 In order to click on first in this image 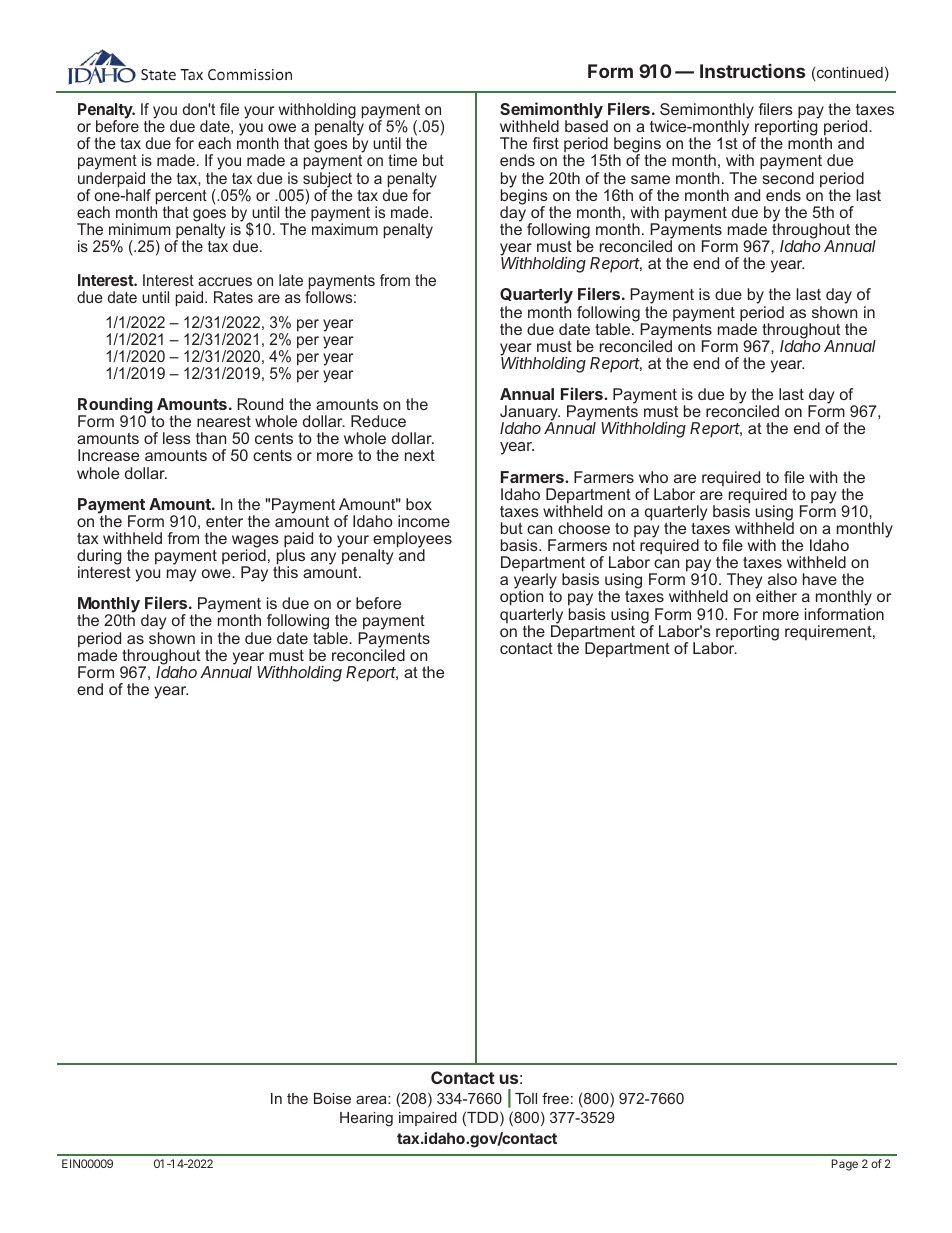, I will do `click(546, 143)`.
